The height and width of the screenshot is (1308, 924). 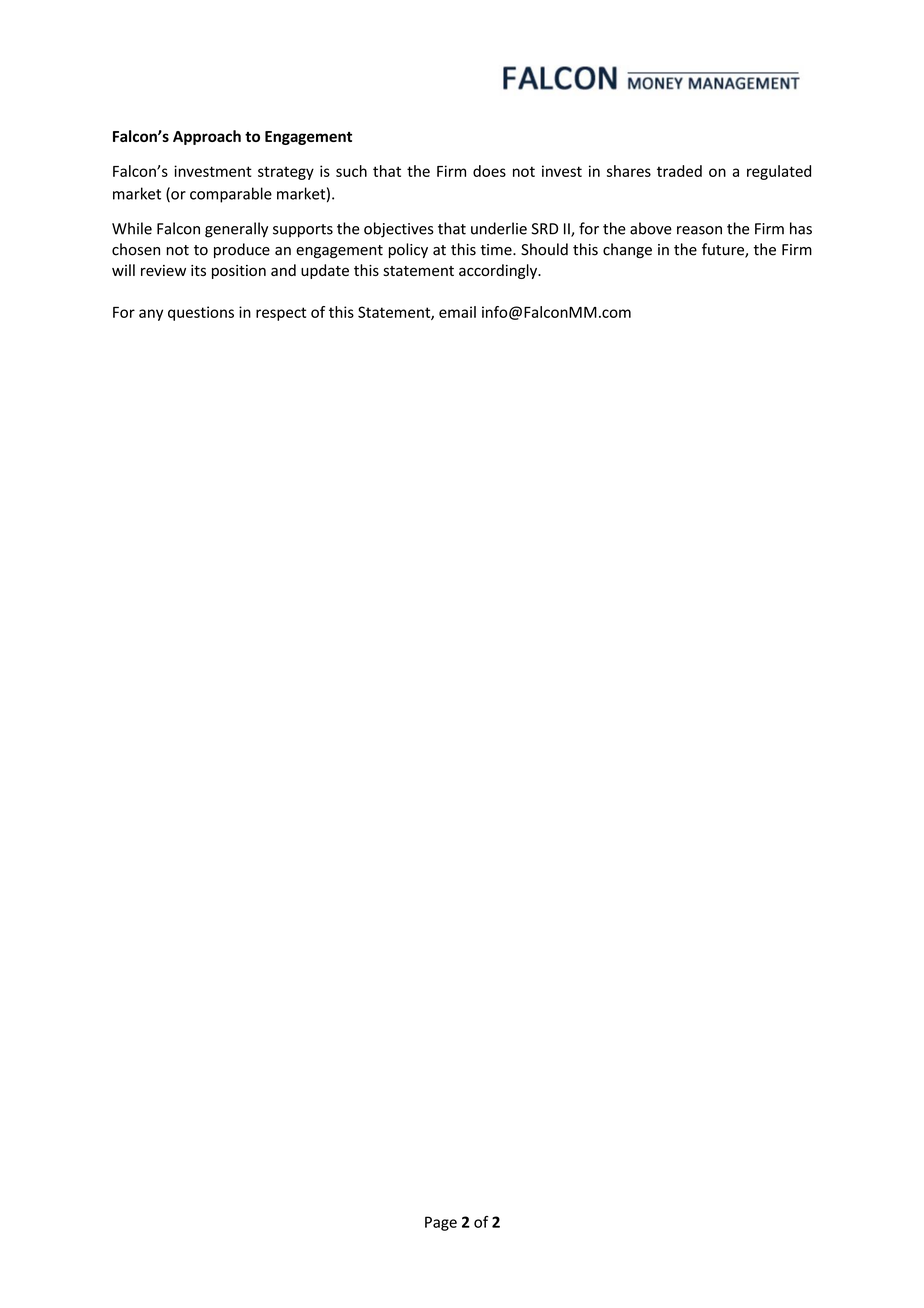 What do you see at coordinates (627, 250) in the screenshot?
I see `change` at bounding box center [627, 250].
